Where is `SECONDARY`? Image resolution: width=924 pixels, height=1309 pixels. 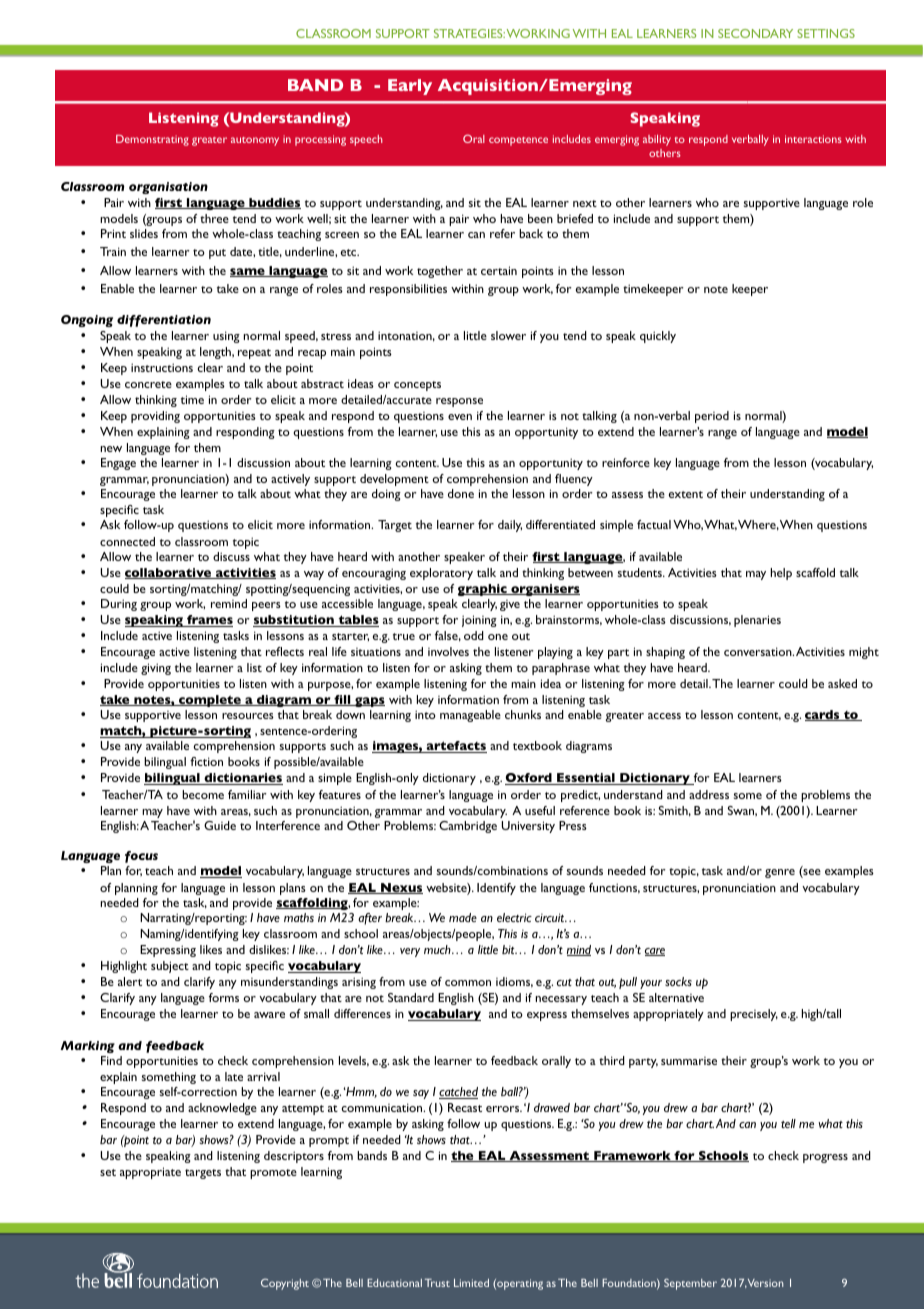 SECONDARY is located at coordinates (755, 33).
